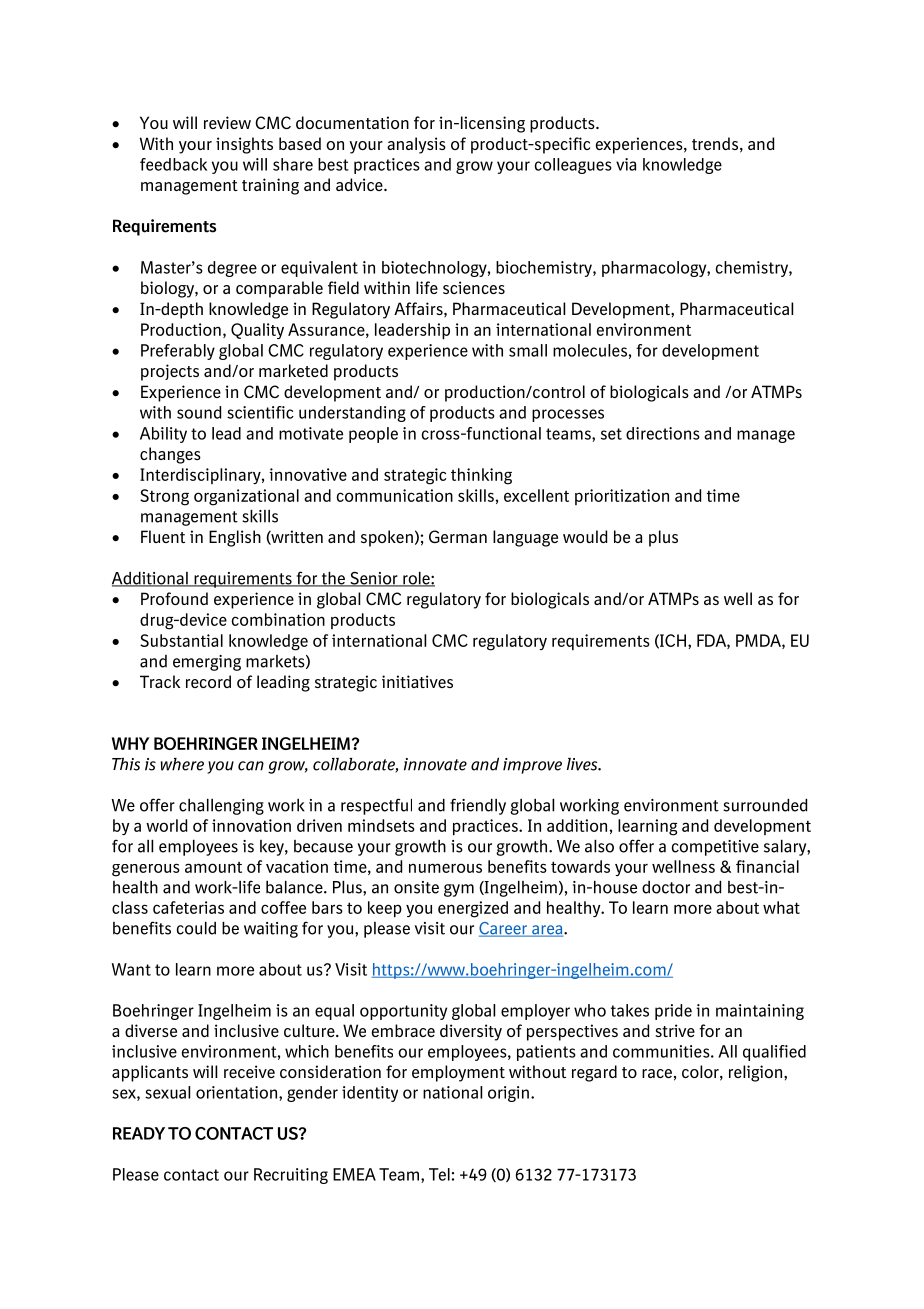  What do you see at coordinates (626, 164) in the screenshot?
I see `via` at bounding box center [626, 164].
